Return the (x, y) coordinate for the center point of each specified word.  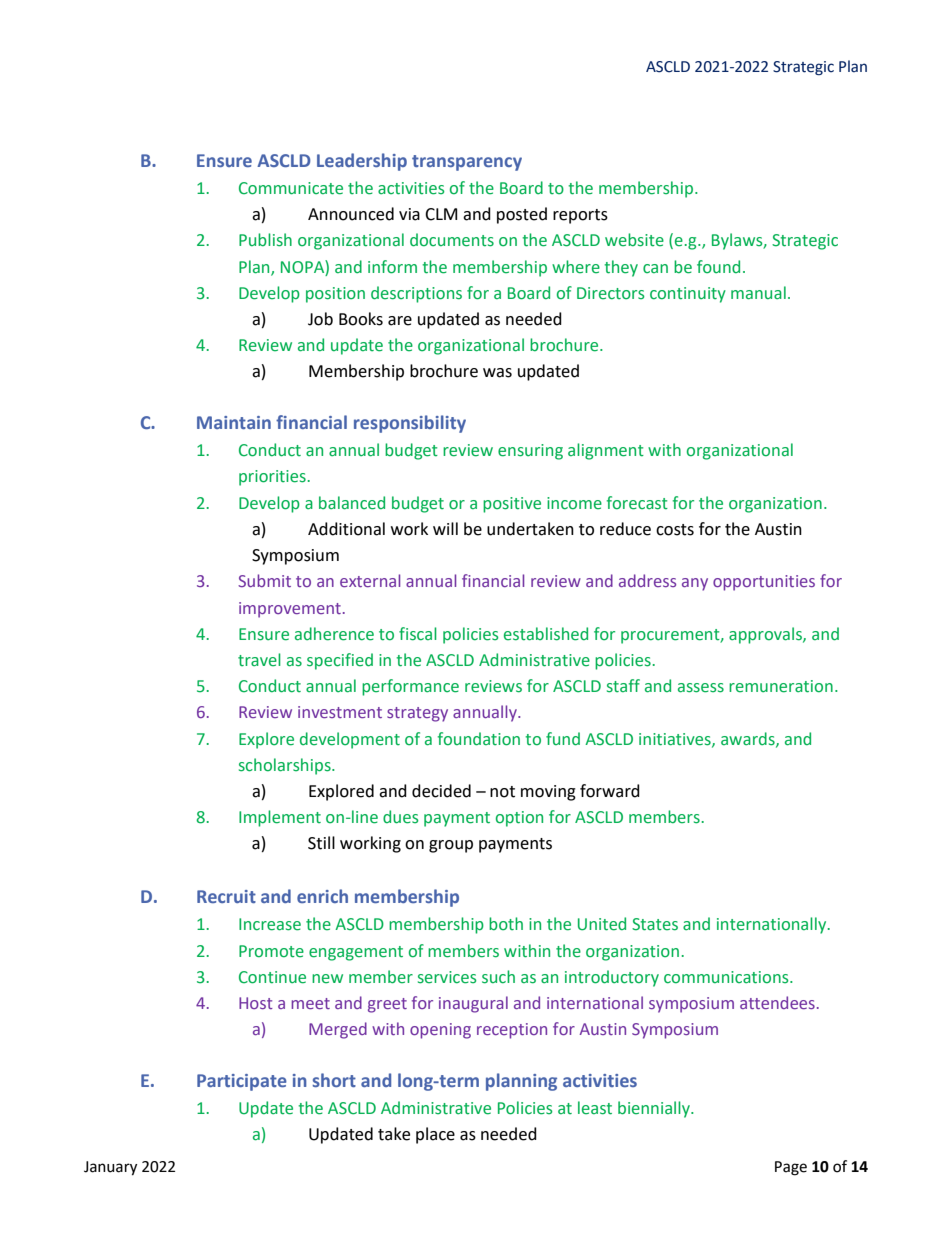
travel (259, 660)
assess (701, 688)
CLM (441, 214)
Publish (265, 240)
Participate (242, 1082)
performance (410, 687)
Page (791, 1168)
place (435, 1135)
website (634, 240)
